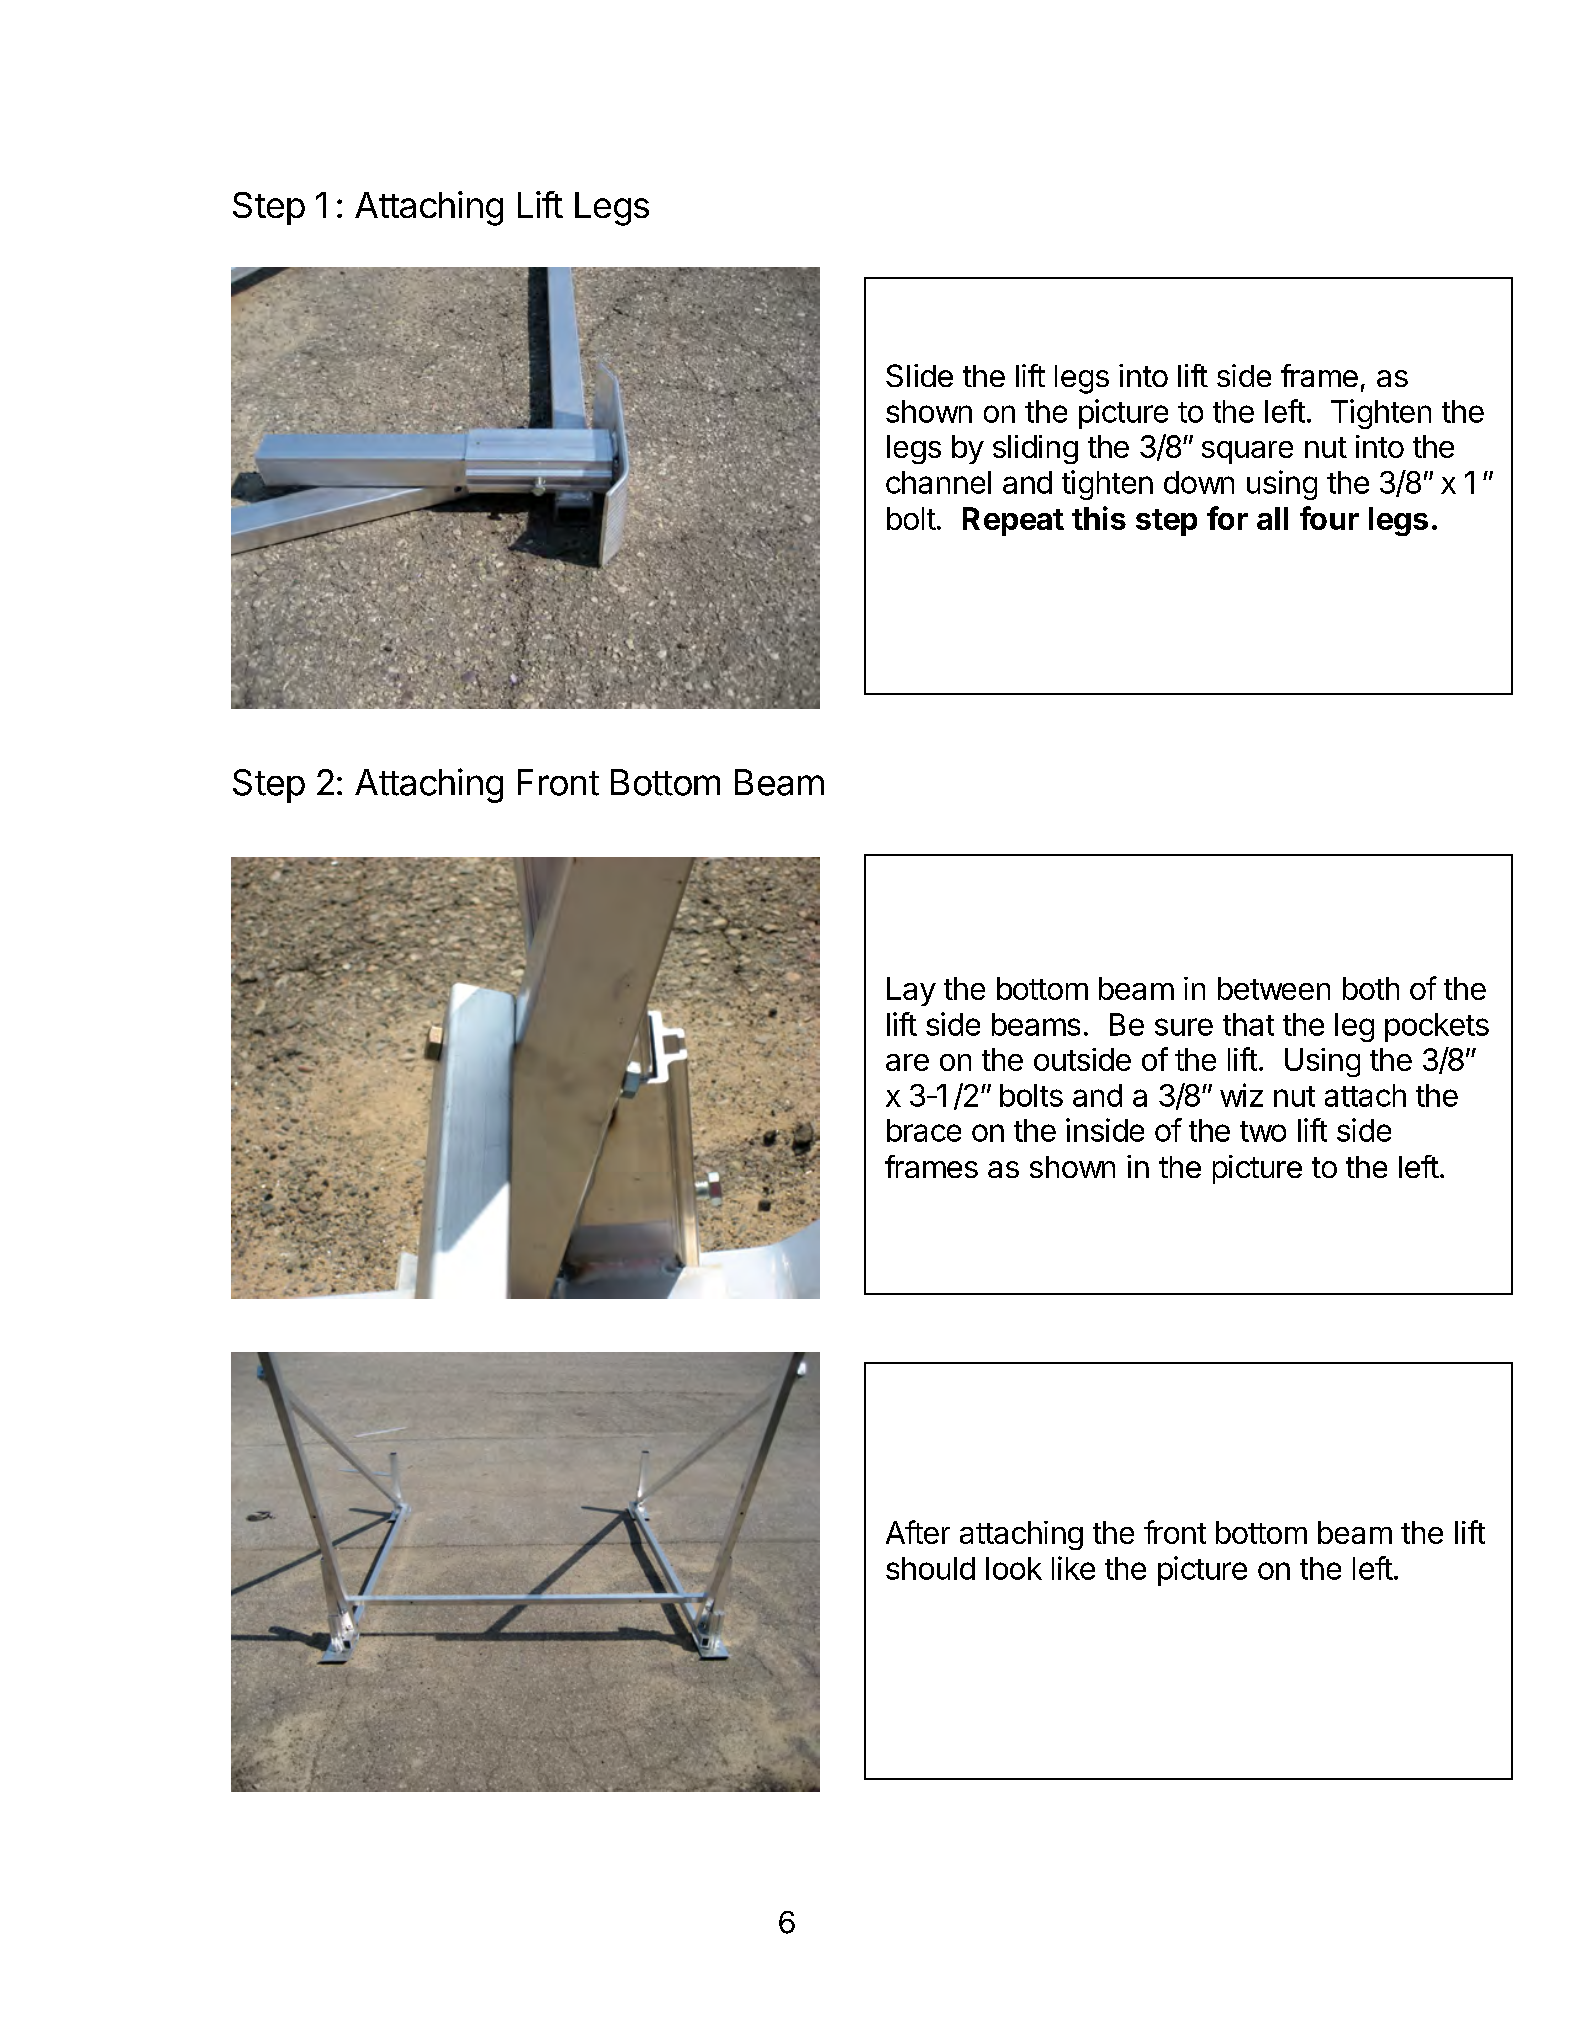 The width and height of the screenshot is (1571, 2033). I want to click on Slide, so click(919, 375).
